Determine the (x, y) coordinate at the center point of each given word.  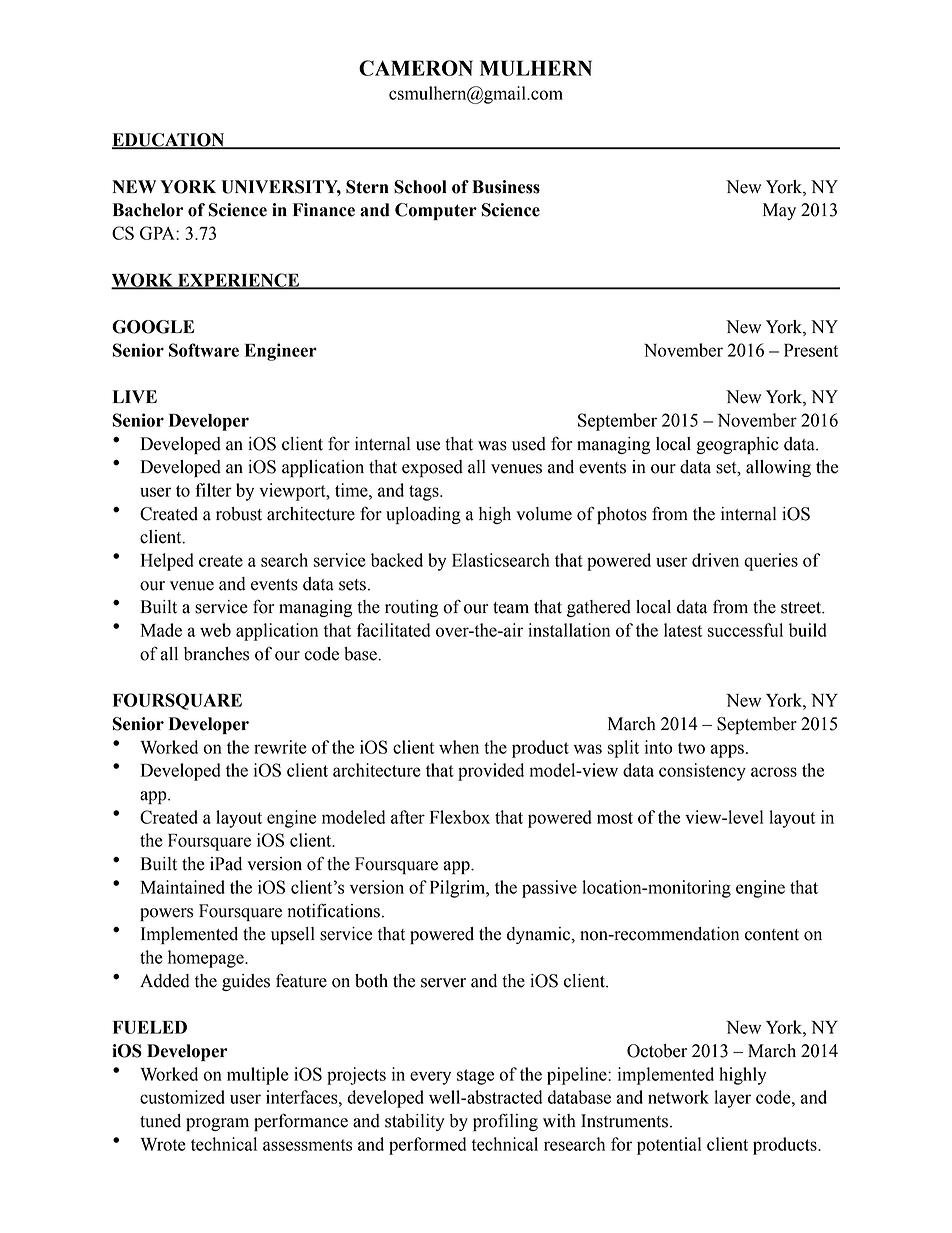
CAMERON (416, 68)
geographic (737, 445)
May (779, 211)
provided (491, 772)
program (217, 1124)
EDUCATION (169, 141)
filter (213, 490)
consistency (702, 772)
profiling (505, 1122)
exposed (432, 468)
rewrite (280, 747)
